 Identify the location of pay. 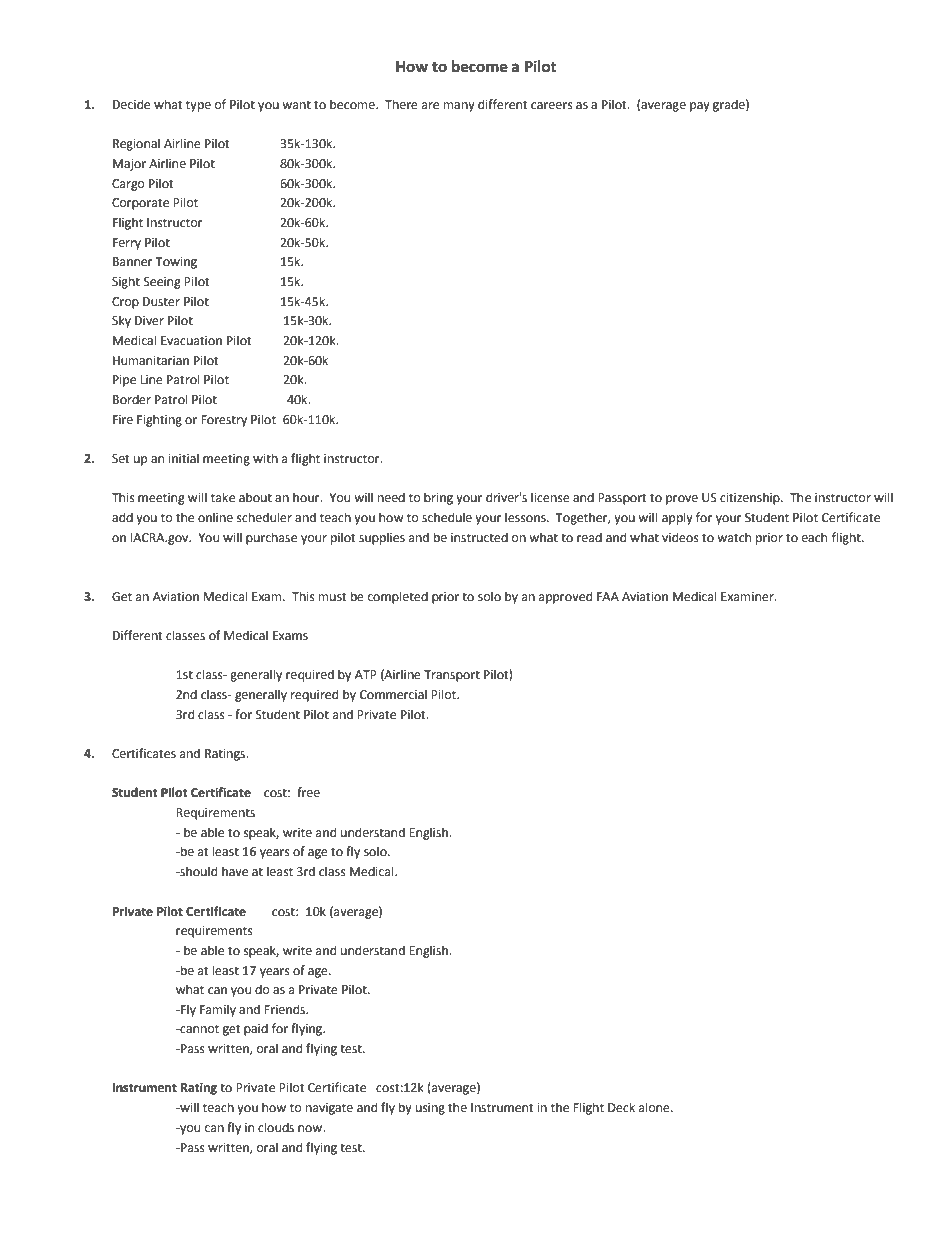
(700, 107).
